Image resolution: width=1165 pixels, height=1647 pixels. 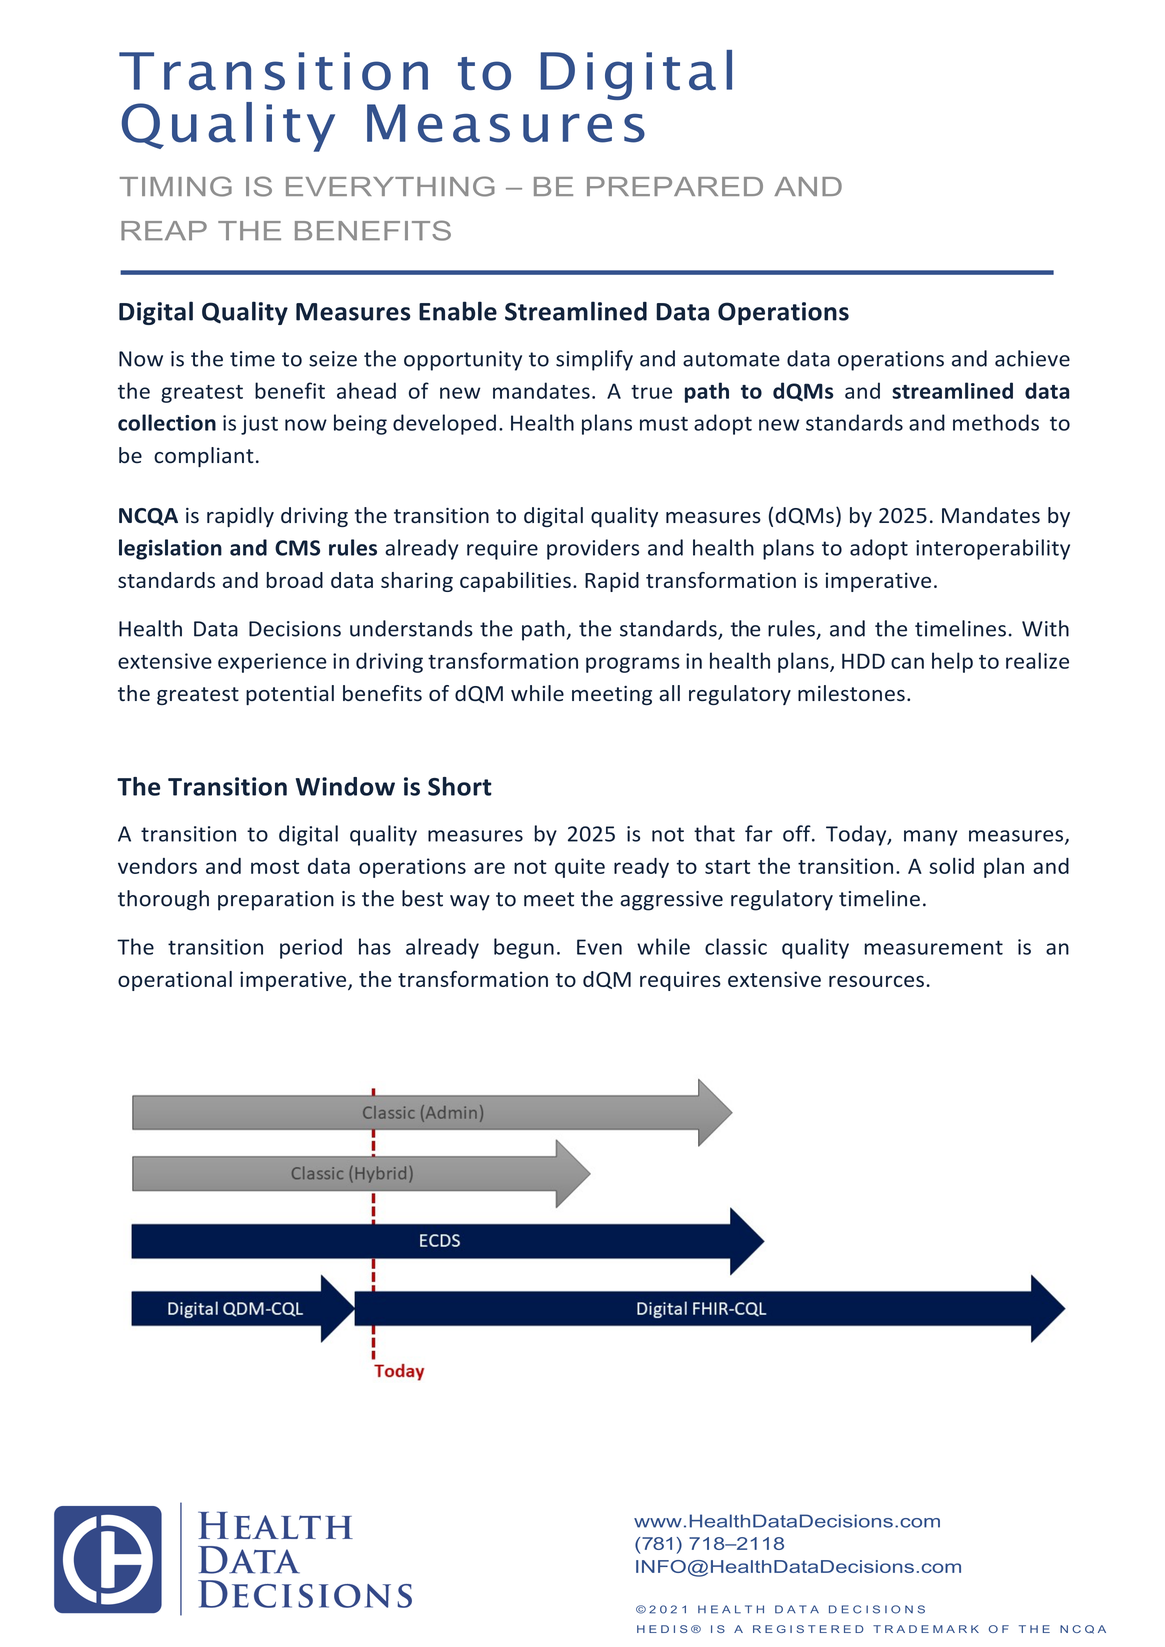 I want to click on milestones, so click(x=851, y=693).
